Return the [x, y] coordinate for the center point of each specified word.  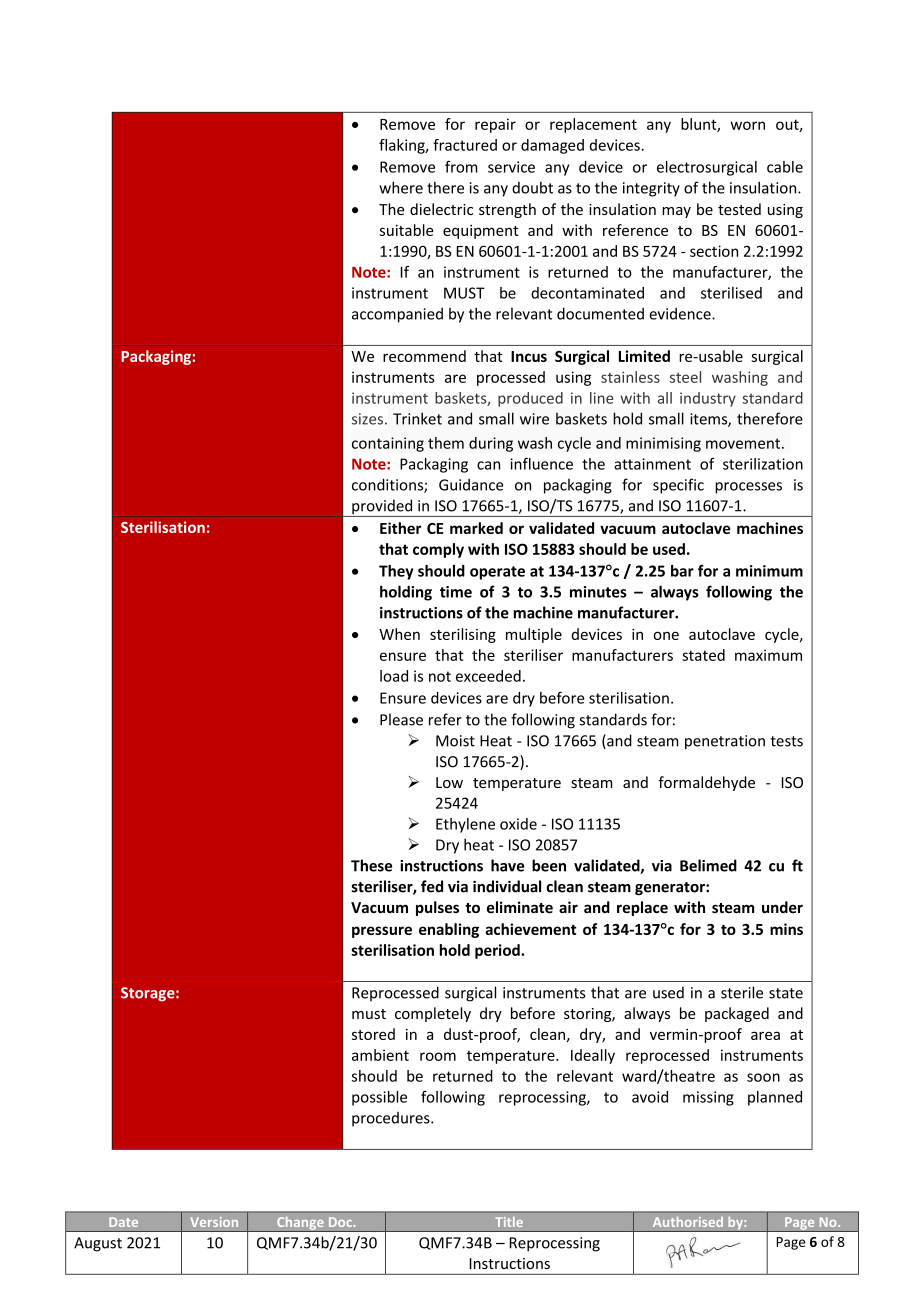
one [666, 635]
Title [509, 1221]
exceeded [488, 676]
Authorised [688, 1221]
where [401, 187]
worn [748, 125]
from [461, 167]
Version [214, 1222]
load [394, 676]
